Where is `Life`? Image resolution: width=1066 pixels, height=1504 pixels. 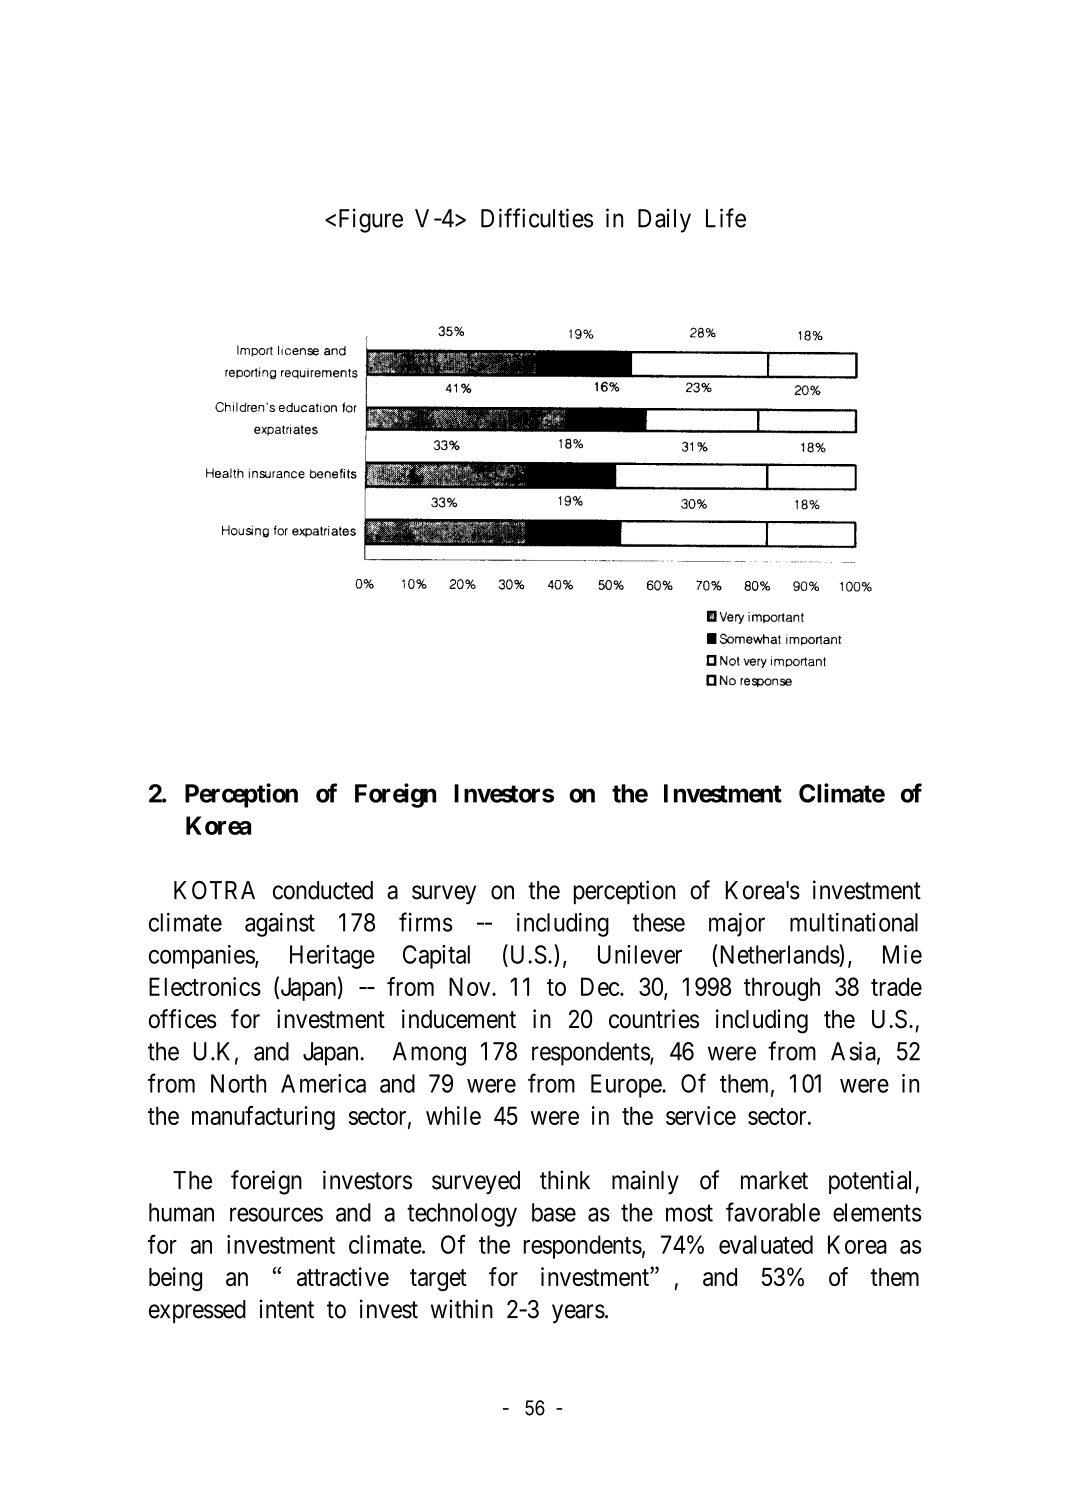 Life is located at coordinates (726, 218).
